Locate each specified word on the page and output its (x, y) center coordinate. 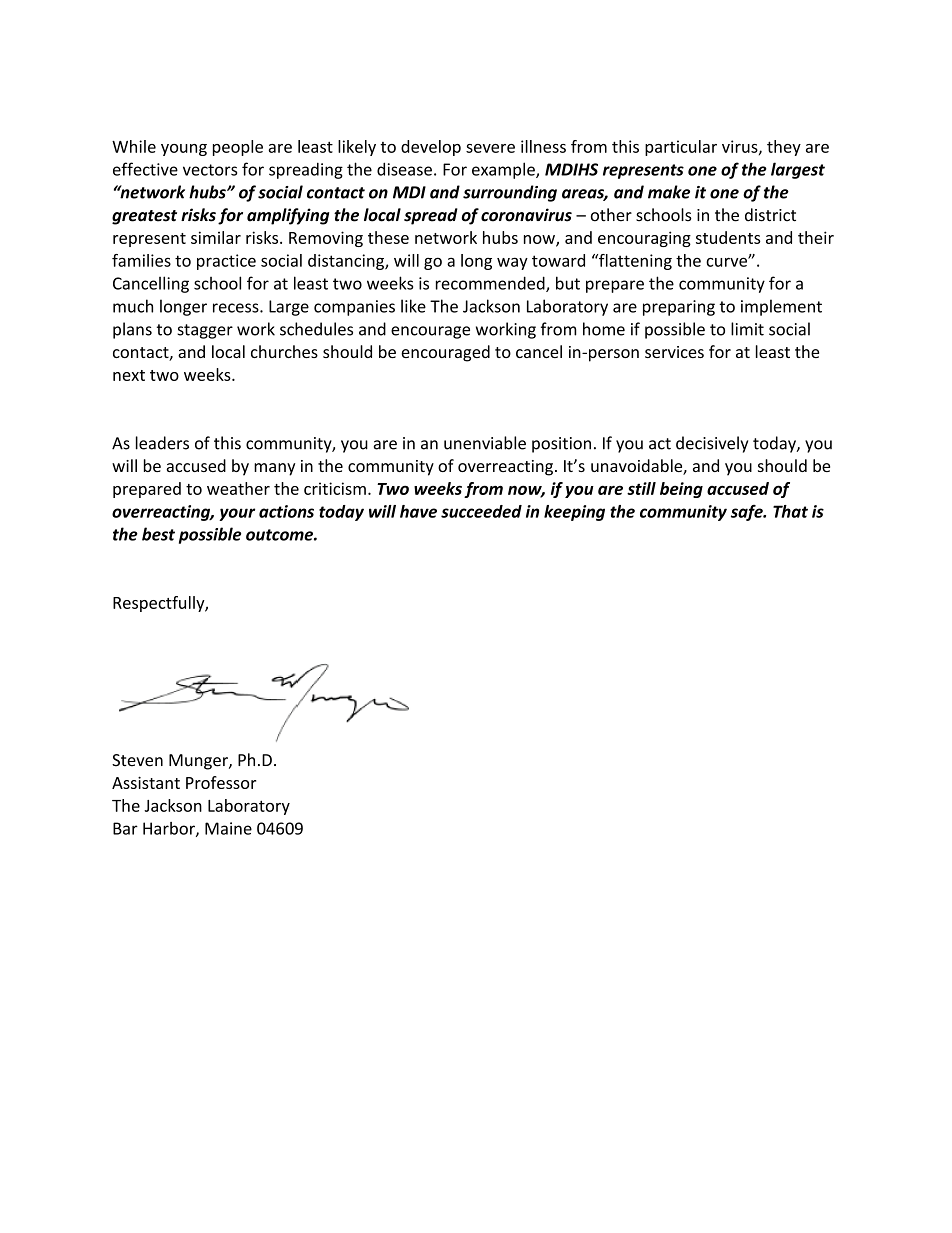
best (158, 534)
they (784, 148)
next (129, 375)
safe (748, 513)
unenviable (485, 443)
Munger (199, 762)
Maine (228, 828)
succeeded (481, 511)
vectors (210, 170)
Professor (221, 782)
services (674, 352)
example (504, 170)
